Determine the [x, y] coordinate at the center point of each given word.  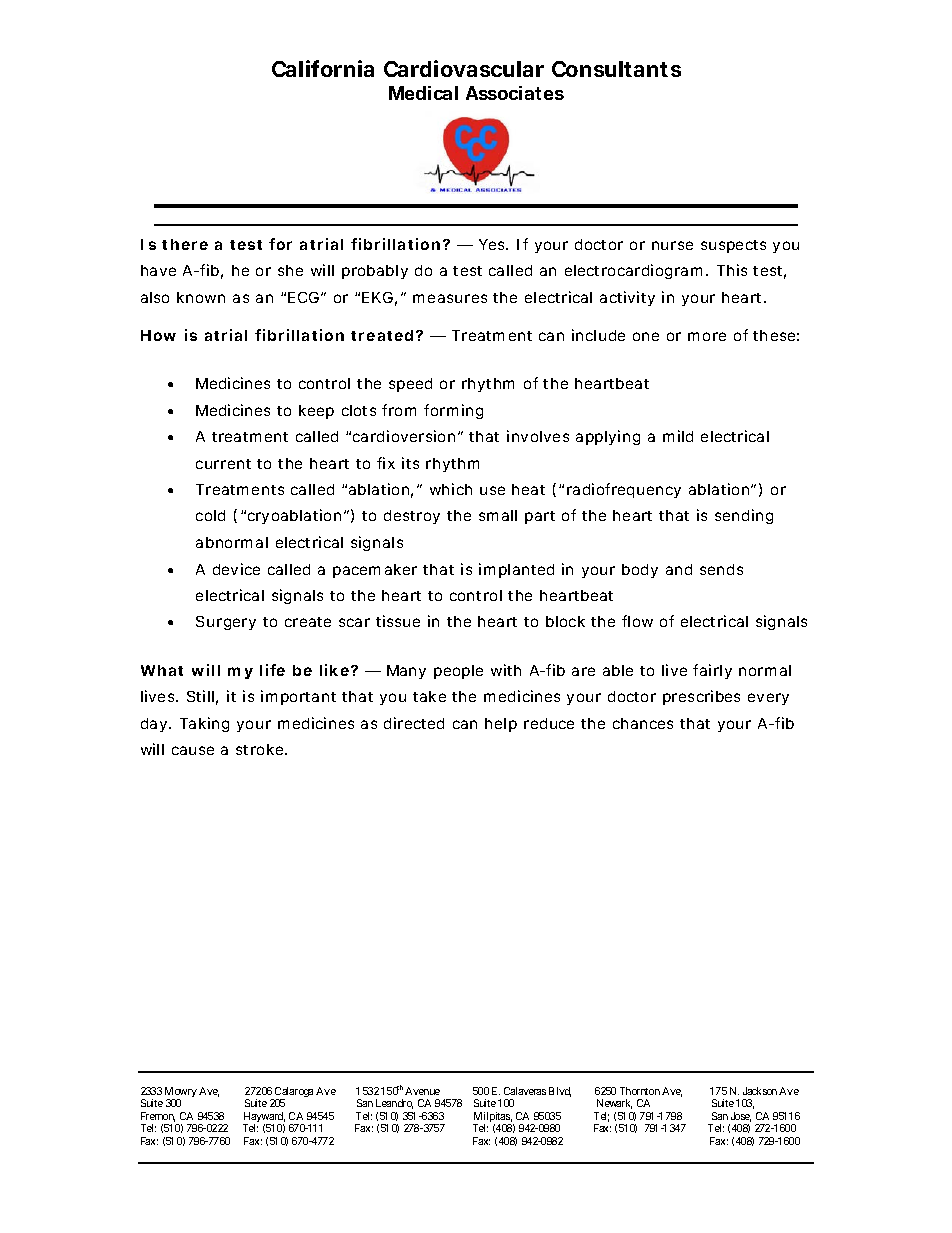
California [323, 68]
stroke [261, 749]
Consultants [616, 69]
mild [678, 436]
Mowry [181, 1093]
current [223, 464]
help [501, 725]
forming [453, 411]
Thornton [640, 1091]
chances [643, 723]
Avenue [422, 1091]
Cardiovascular [464, 68]
